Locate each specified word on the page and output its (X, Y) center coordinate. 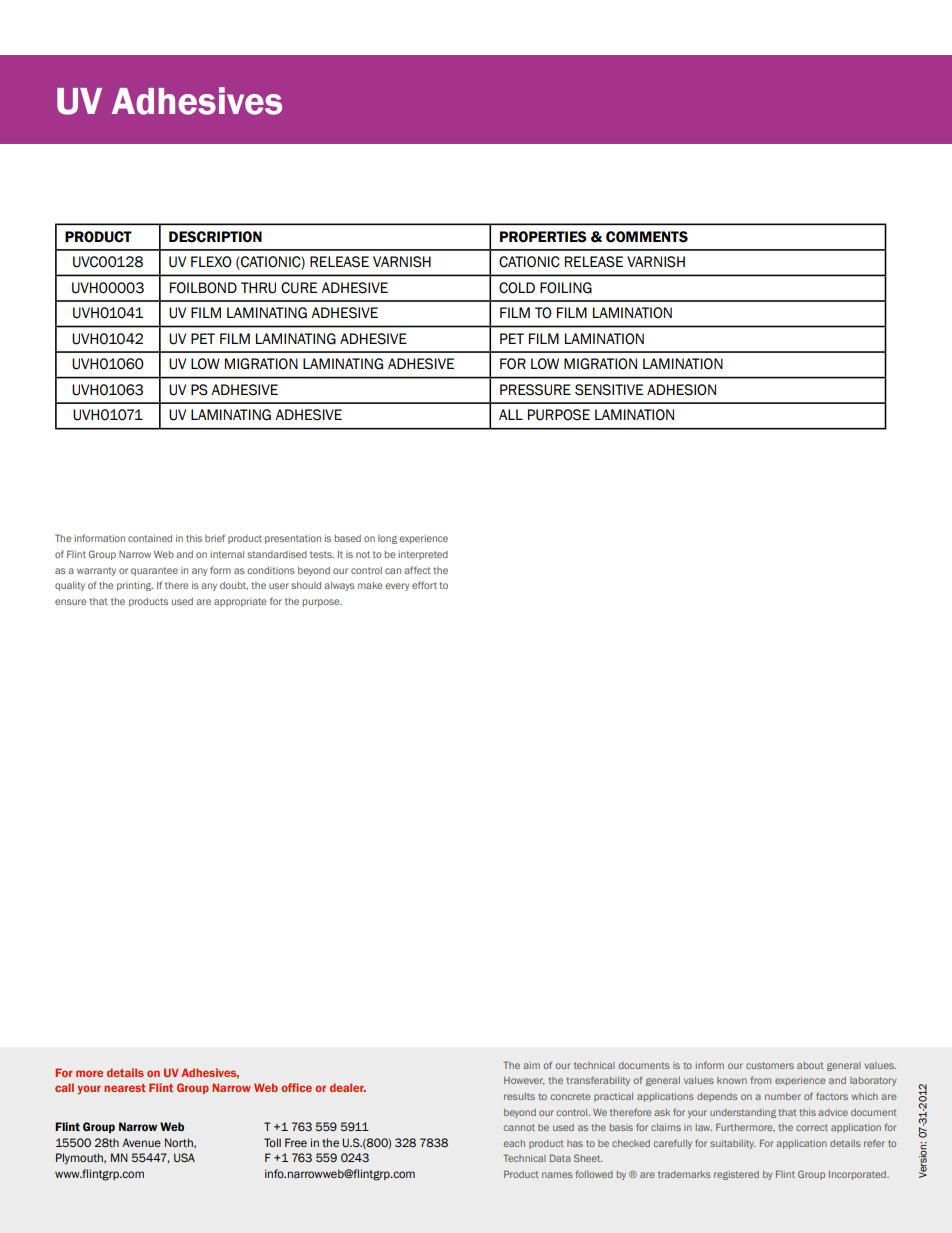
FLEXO (211, 262)
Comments (647, 237)
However (524, 1081)
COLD (517, 288)
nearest (125, 1088)
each (514, 1143)
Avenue (141, 1142)
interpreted (423, 555)
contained (150, 538)
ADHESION (681, 390)
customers (770, 1065)
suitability (733, 1144)
